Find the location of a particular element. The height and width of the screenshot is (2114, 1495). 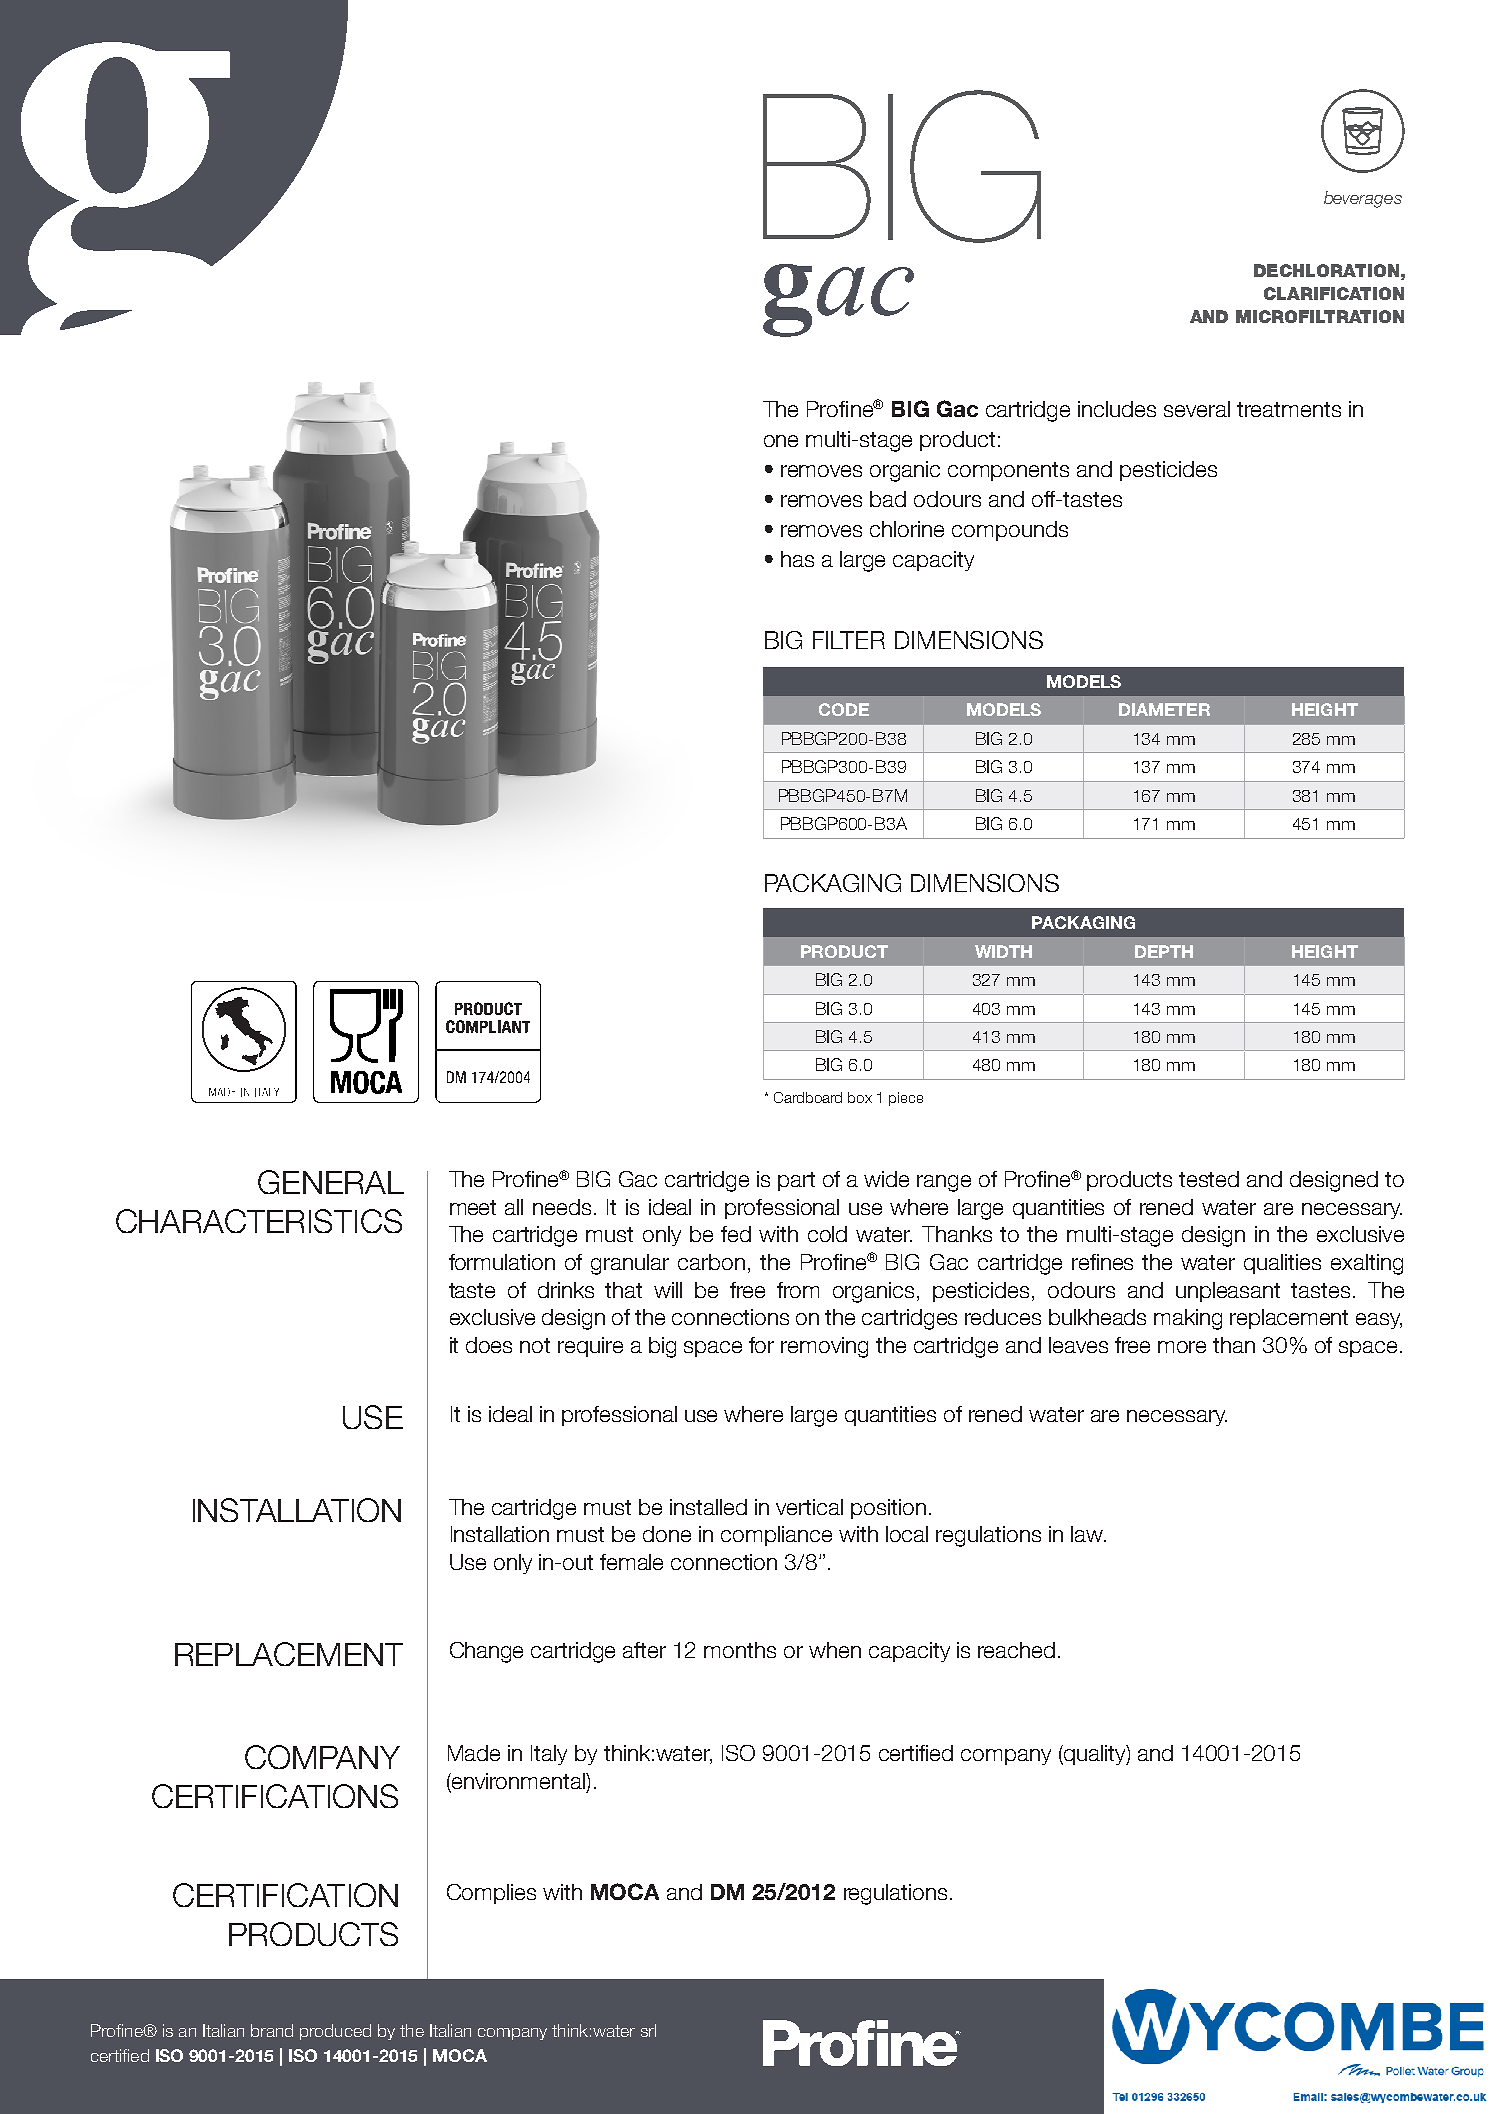

srl is located at coordinates (648, 2030).
